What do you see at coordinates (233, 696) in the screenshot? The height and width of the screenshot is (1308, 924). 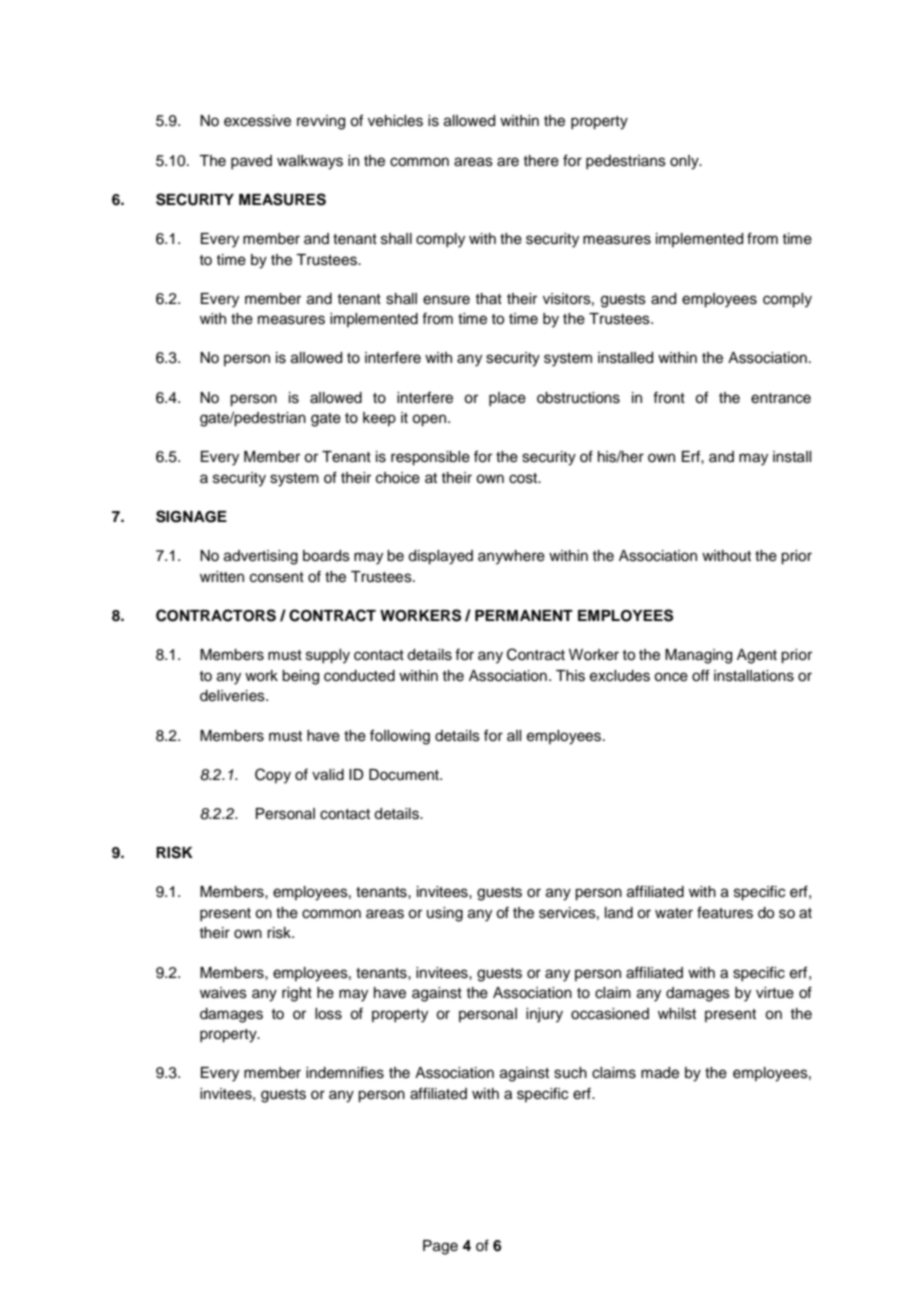 I see `deliveries` at bounding box center [233, 696].
